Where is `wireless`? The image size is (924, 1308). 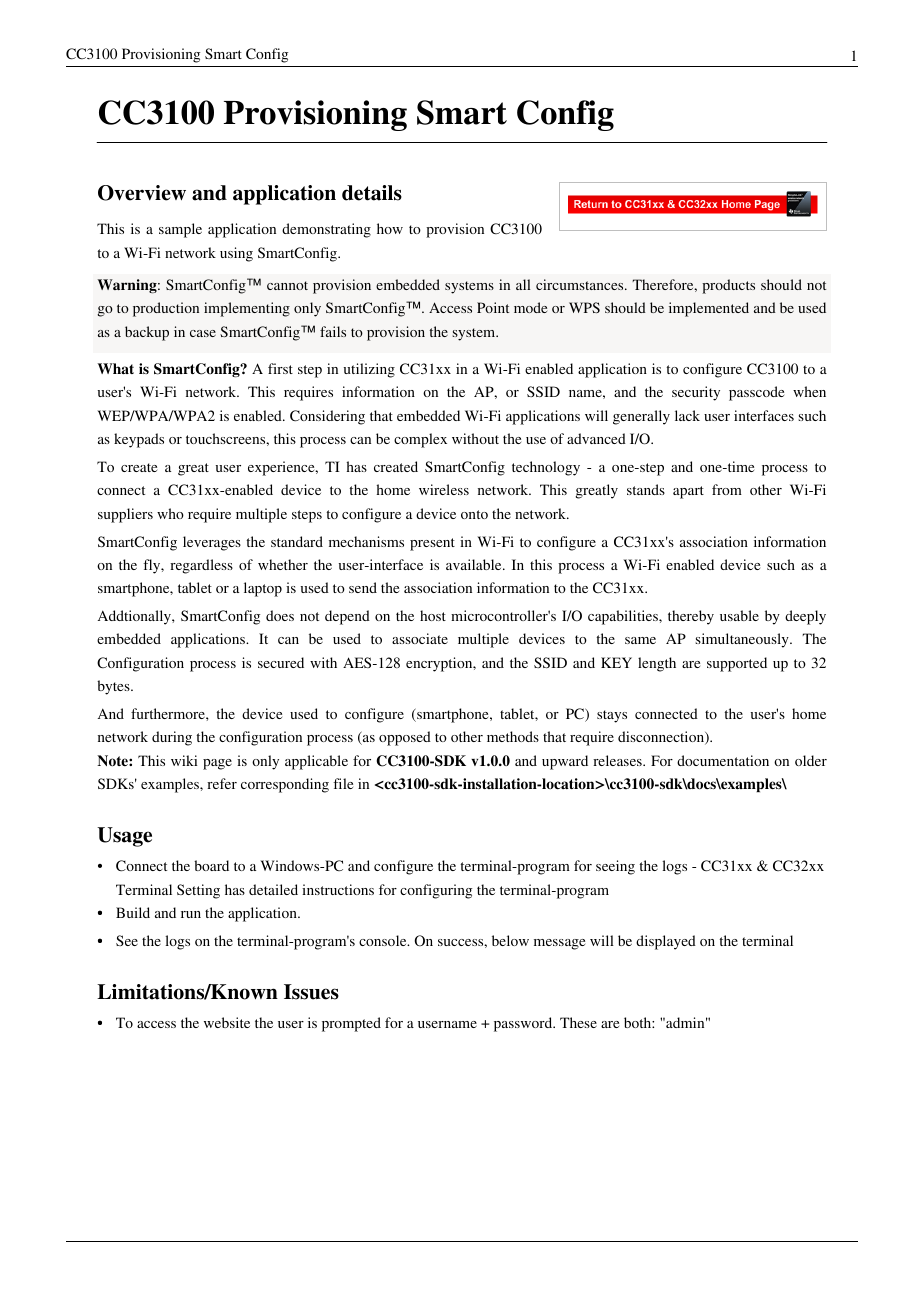
wireless is located at coordinates (444, 489).
